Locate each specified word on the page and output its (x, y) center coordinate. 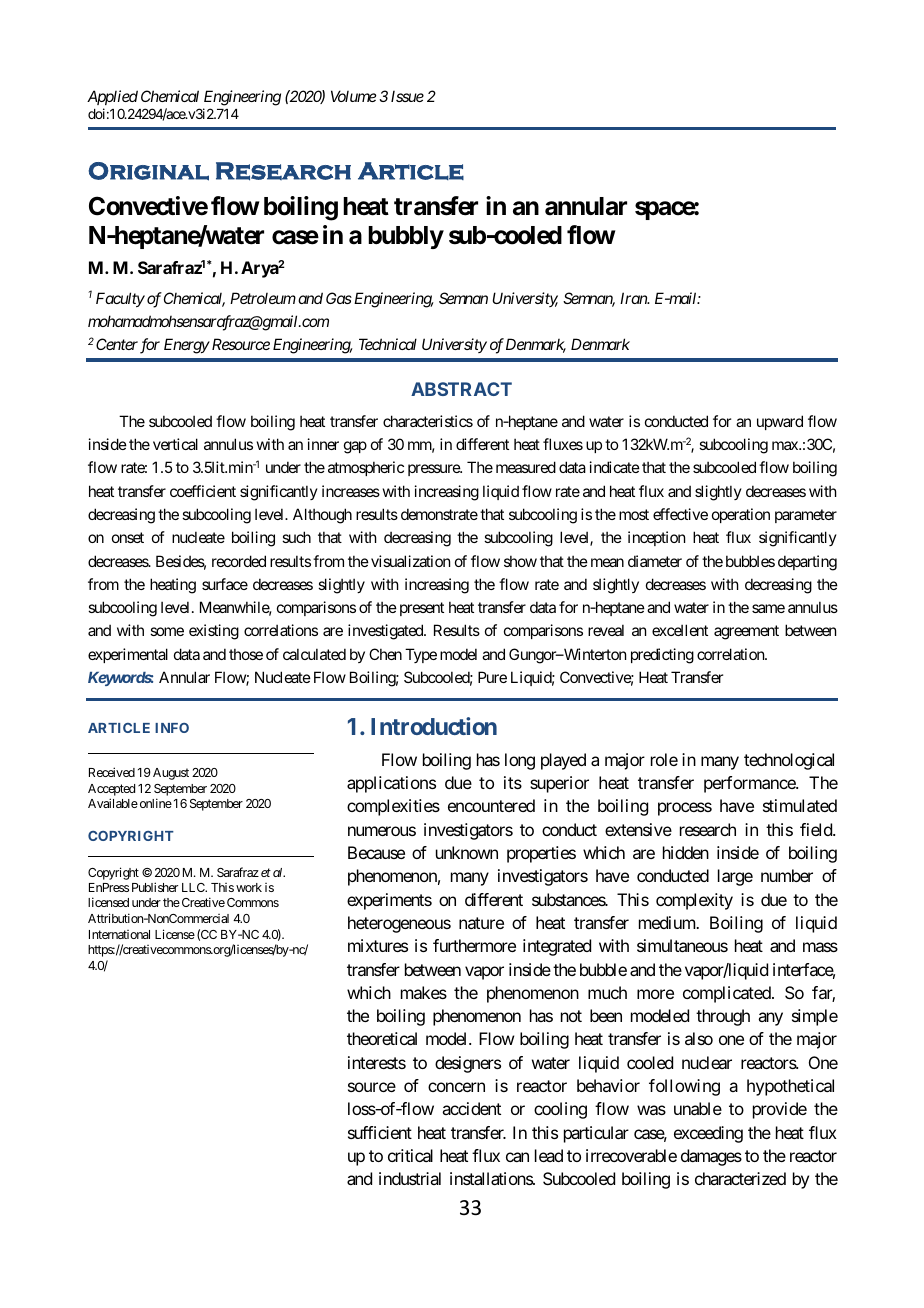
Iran (634, 298)
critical (410, 1155)
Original (148, 171)
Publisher (155, 887)
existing (214, 632)
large (735, 877)
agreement (746, 633)
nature (481, 923)
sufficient (380, 1132)
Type (421, 655)
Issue (407, 96)
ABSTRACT (461, 389)
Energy (187, 346)
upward (780, 422)
